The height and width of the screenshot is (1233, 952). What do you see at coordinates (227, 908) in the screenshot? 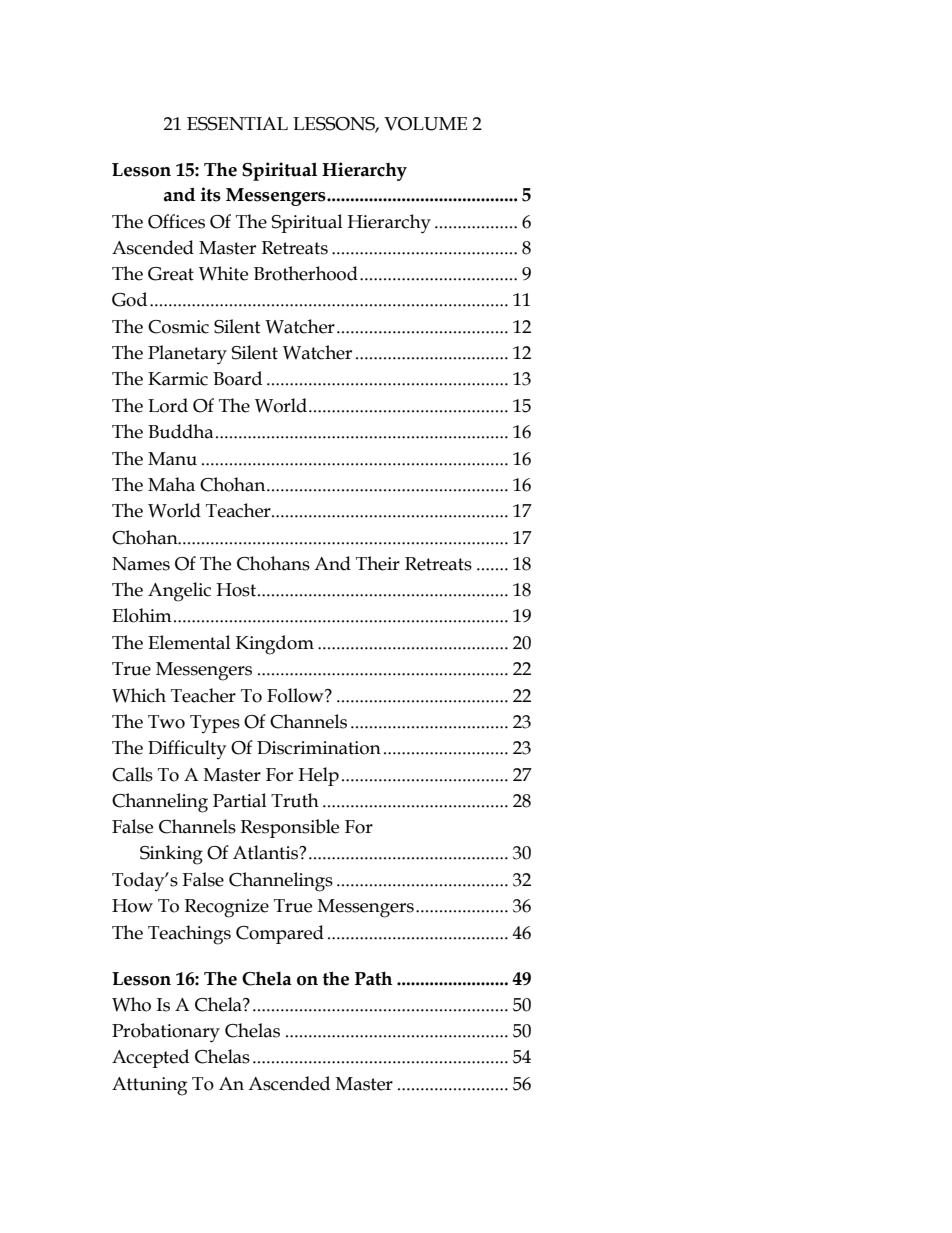
I see `Recognize` at bounding box center [227, 908].
